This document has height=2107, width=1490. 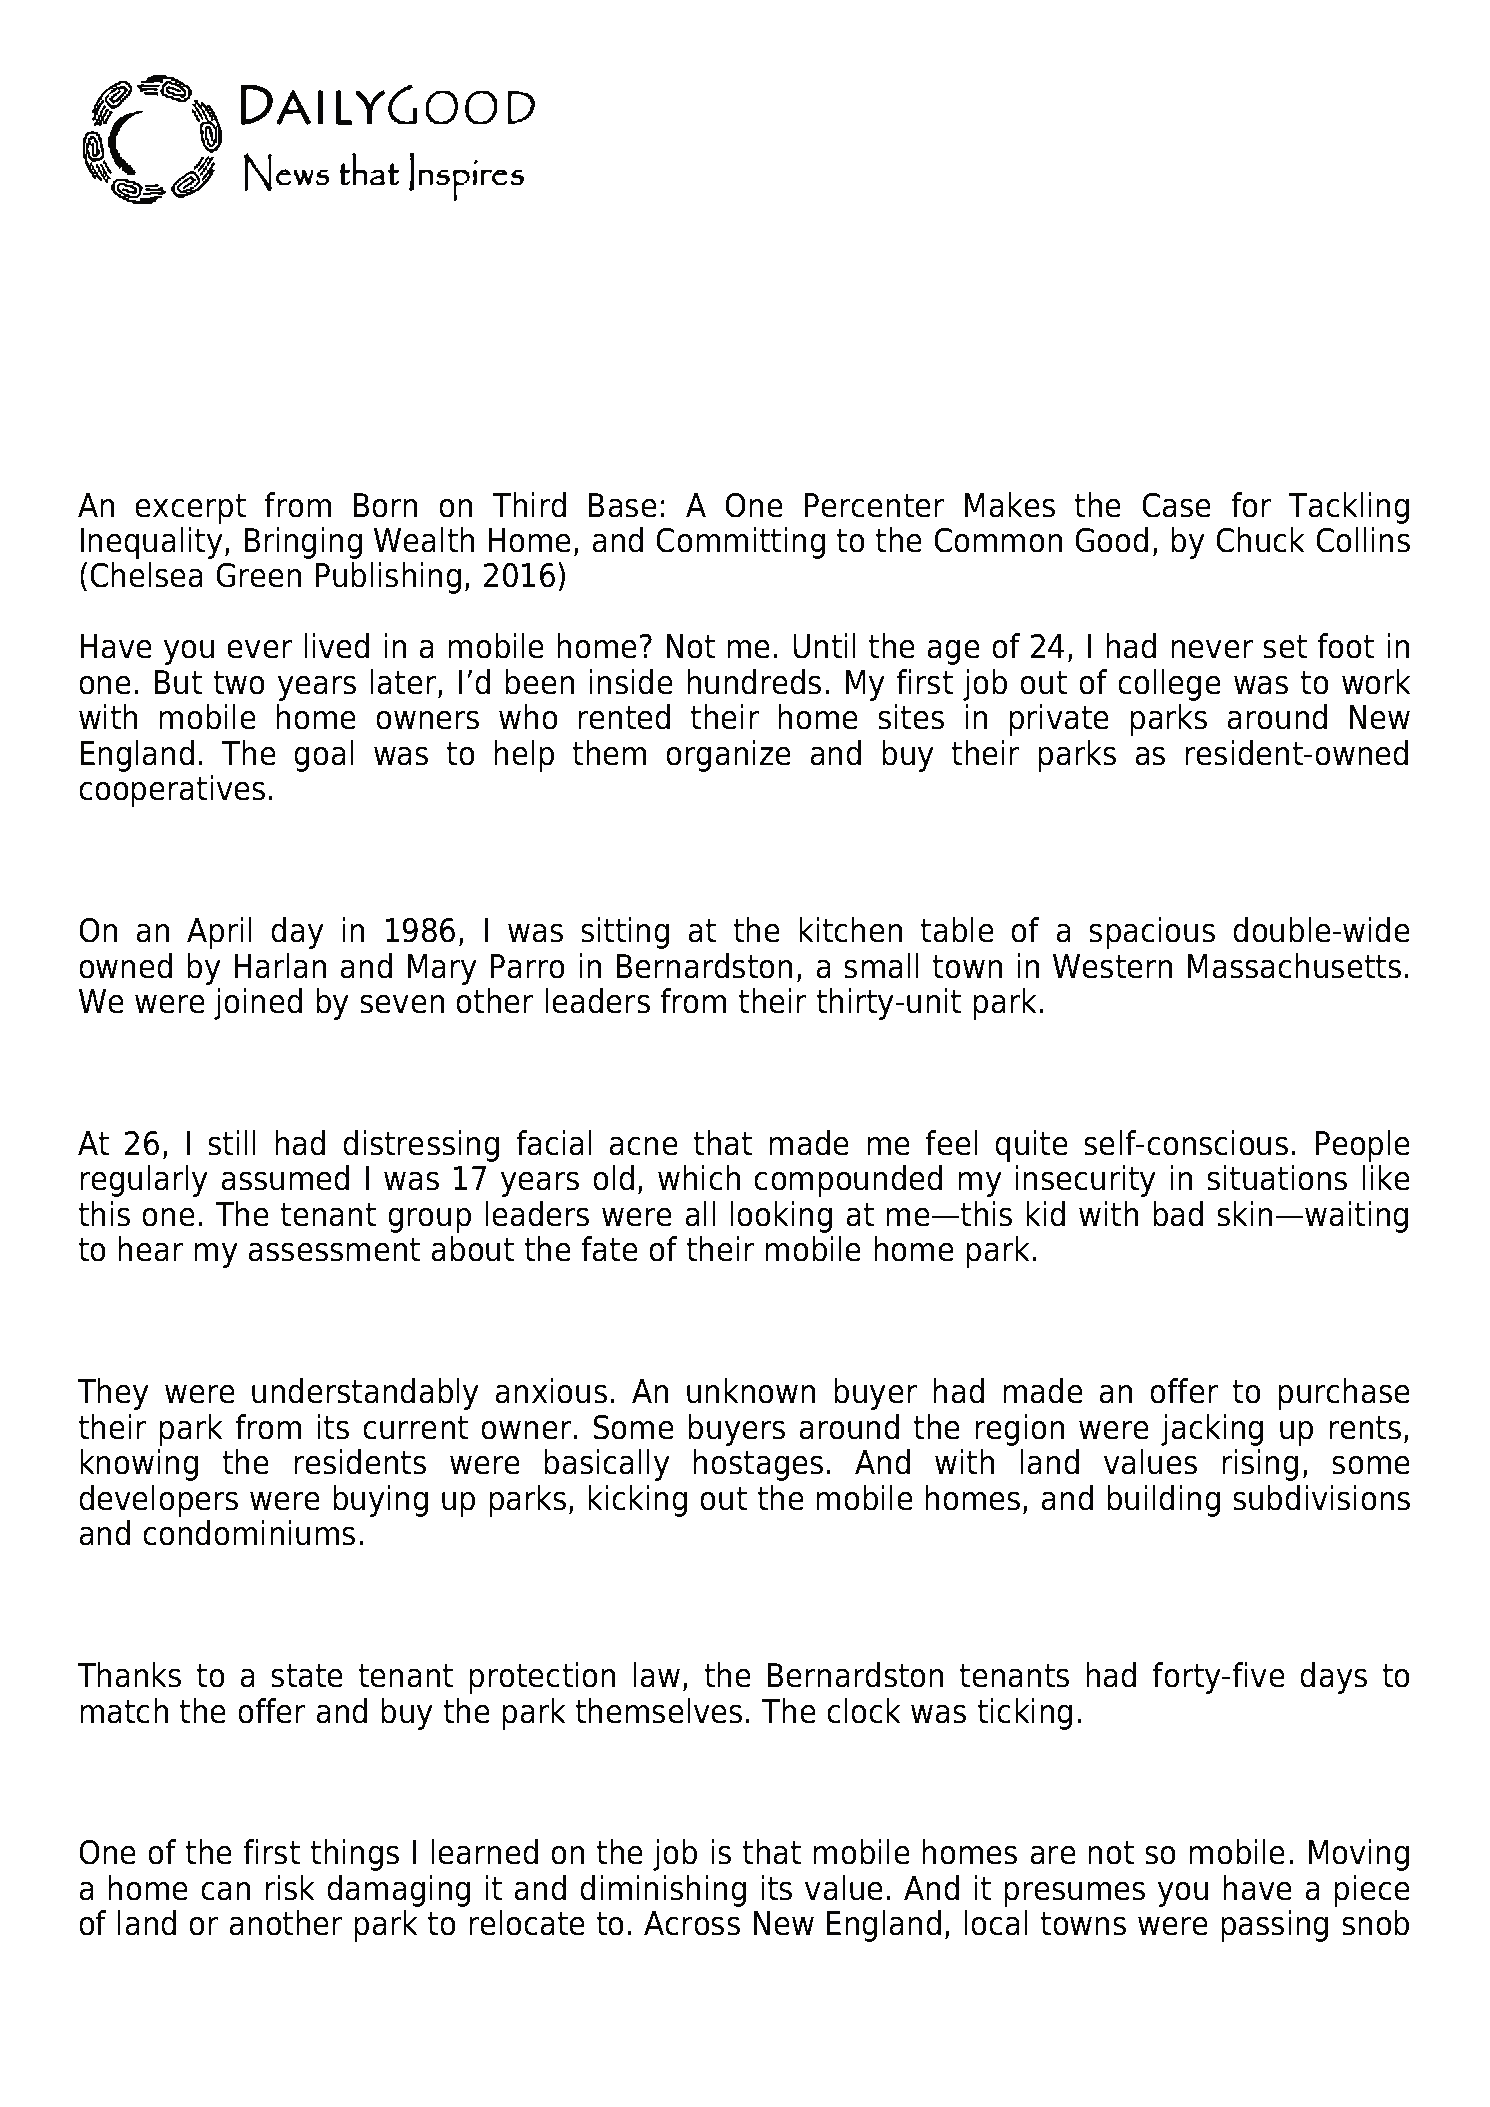 What do you see at coordinates (740, 543) in the document?
I see `Committing` at bounding box center [740, 543].
